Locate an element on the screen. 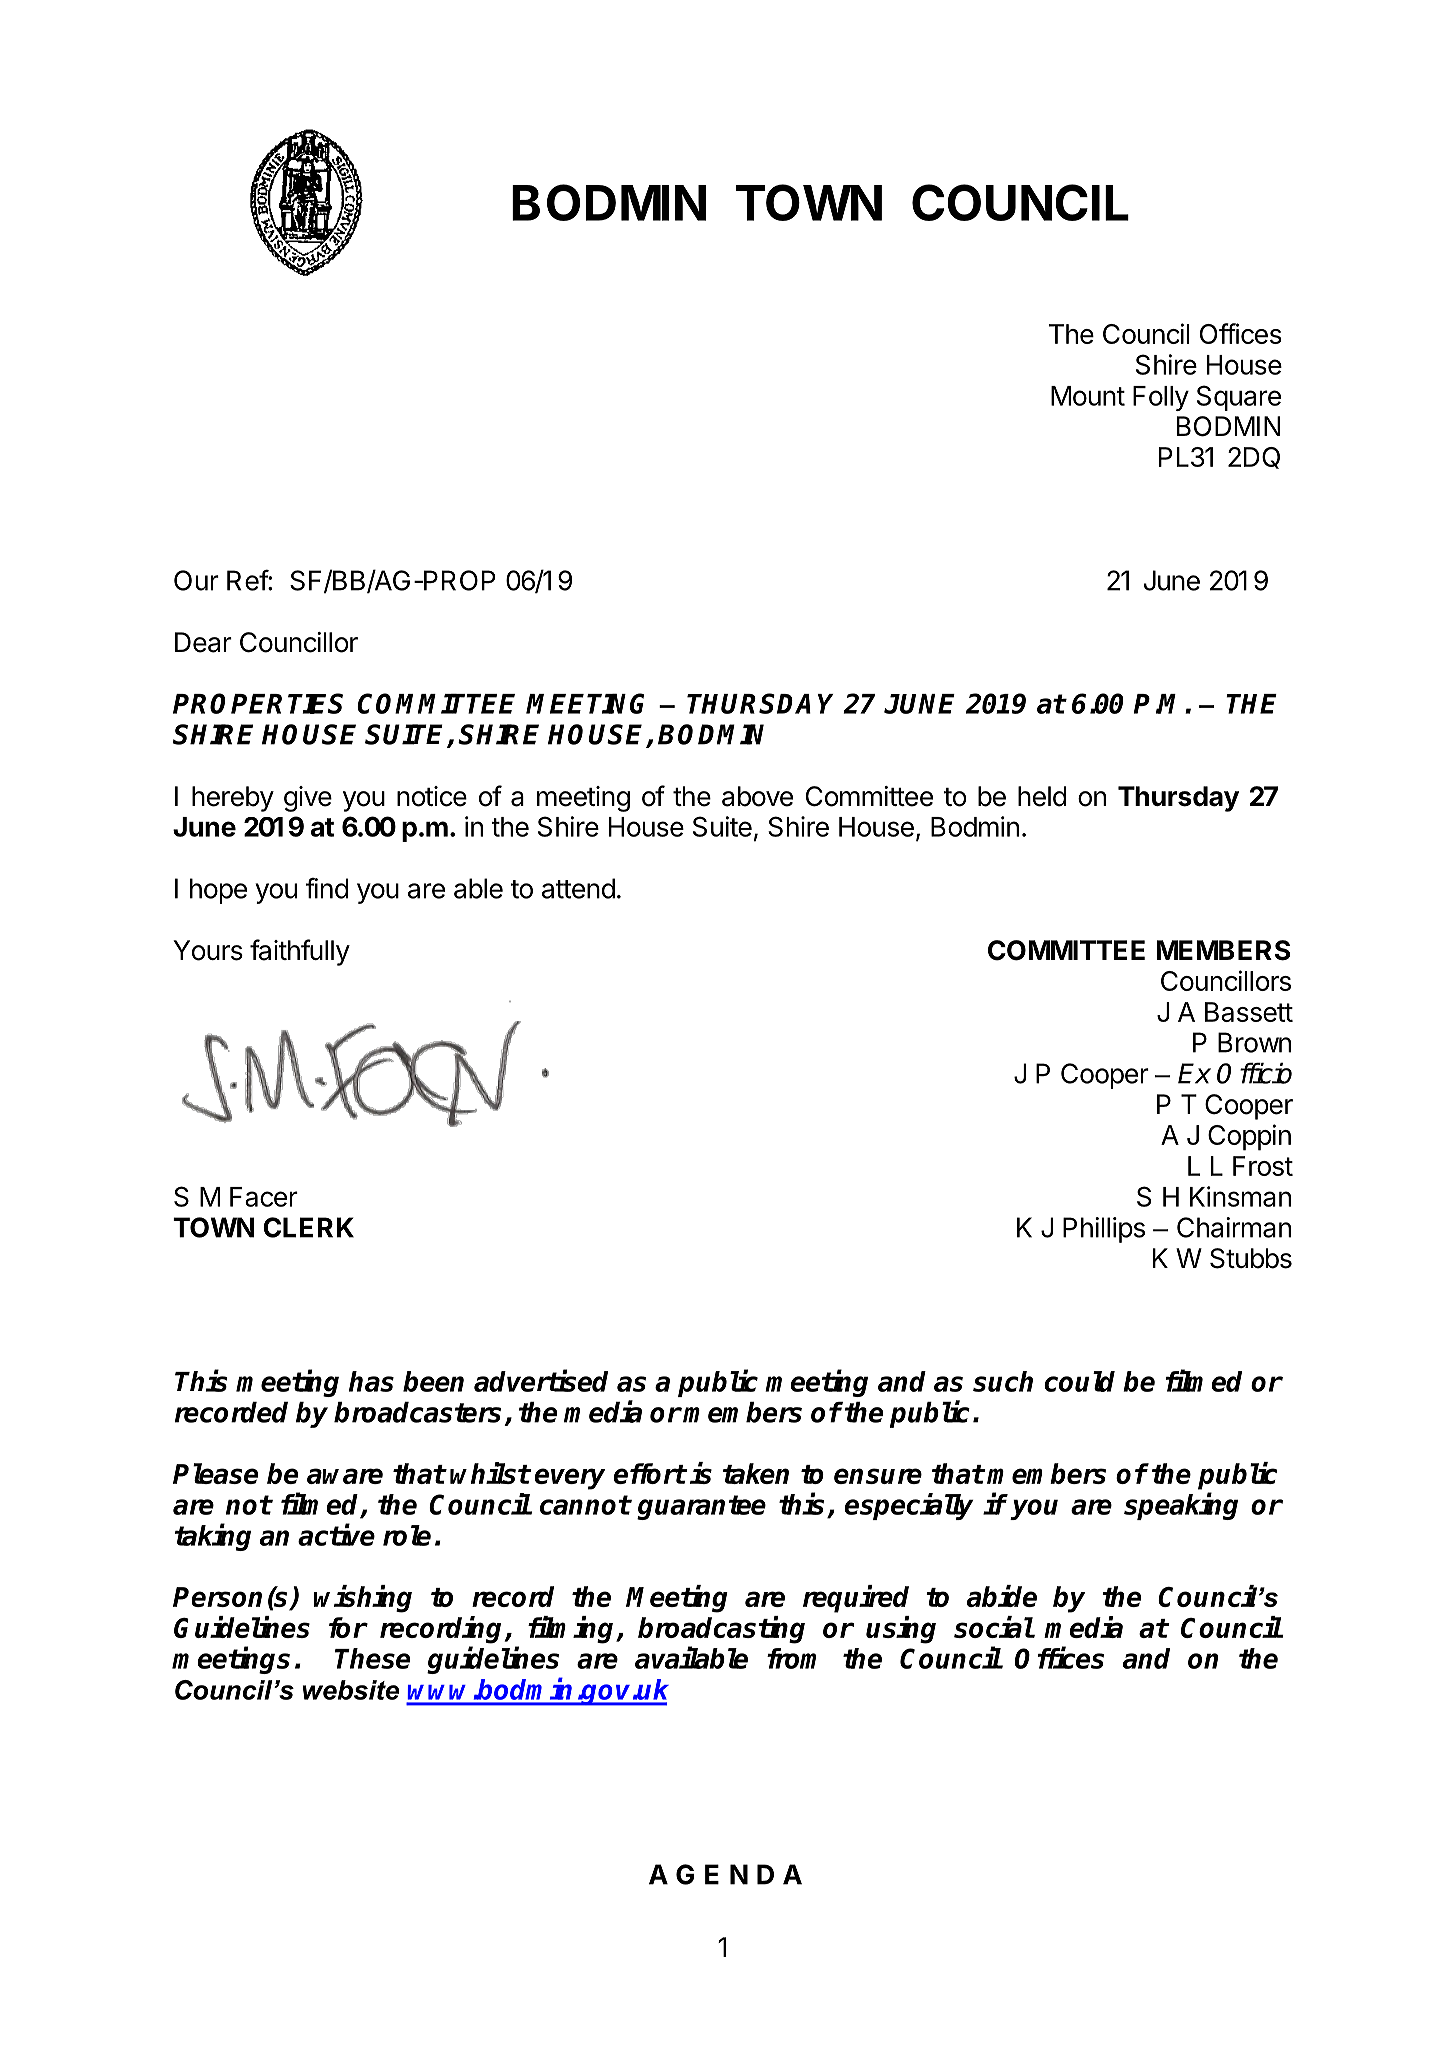  advertised is located at coordinates (541, 1380).
